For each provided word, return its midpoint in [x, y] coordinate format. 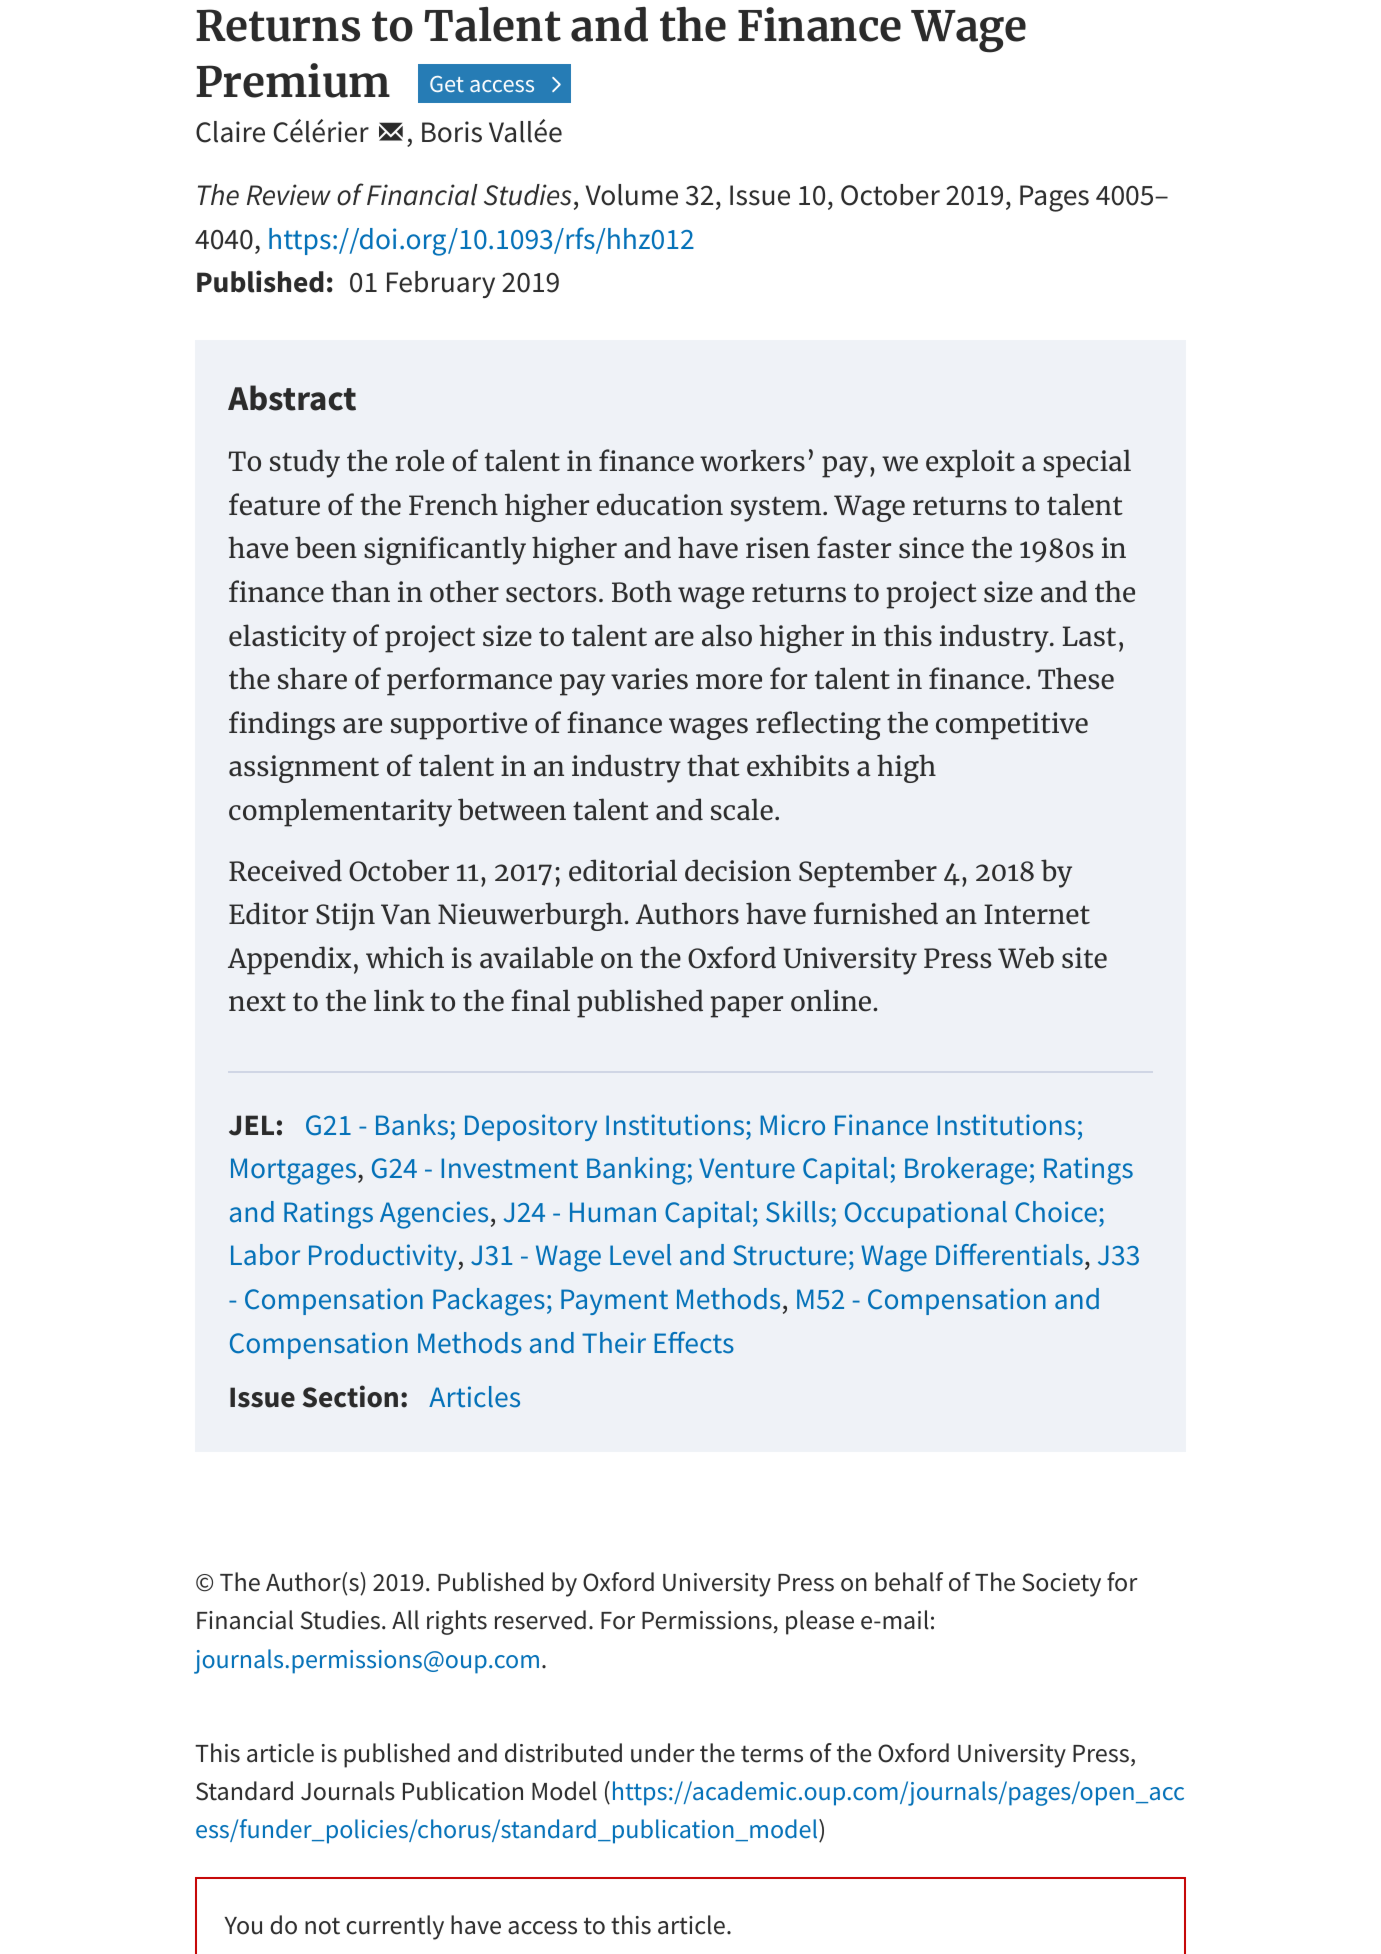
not [322, 1926]
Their [614, 1342]
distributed [563, 1753]
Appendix [289, 960]
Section [350, 1396]
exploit [970, 463]
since [931, 548]
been [326, 547]
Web [1026, 957]
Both [642, 591]
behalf [909, 1582]
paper [746, 1007]
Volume [632, 195]
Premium [293, 80]
